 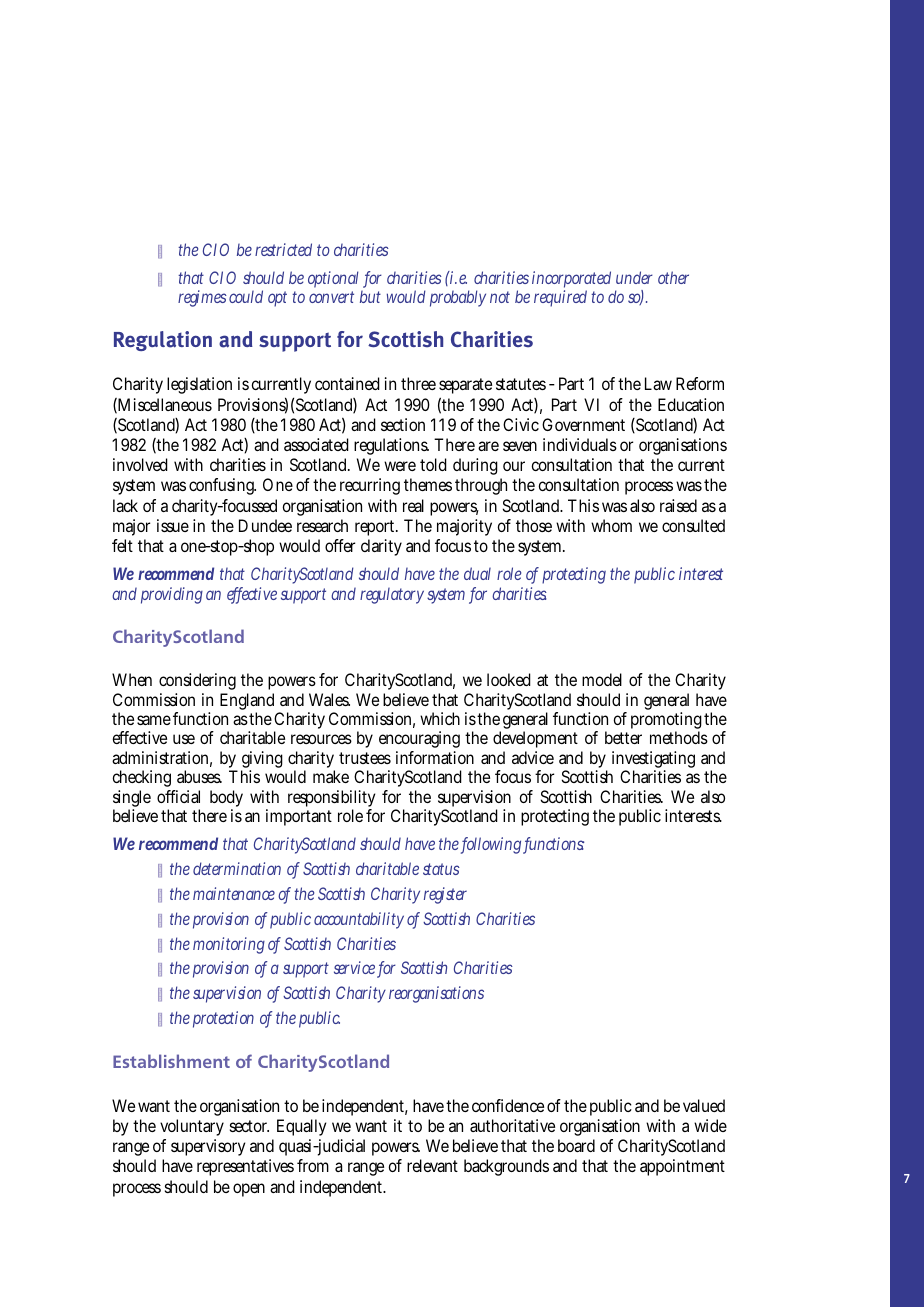 I want to click on but, so click(x=370, y=297).
